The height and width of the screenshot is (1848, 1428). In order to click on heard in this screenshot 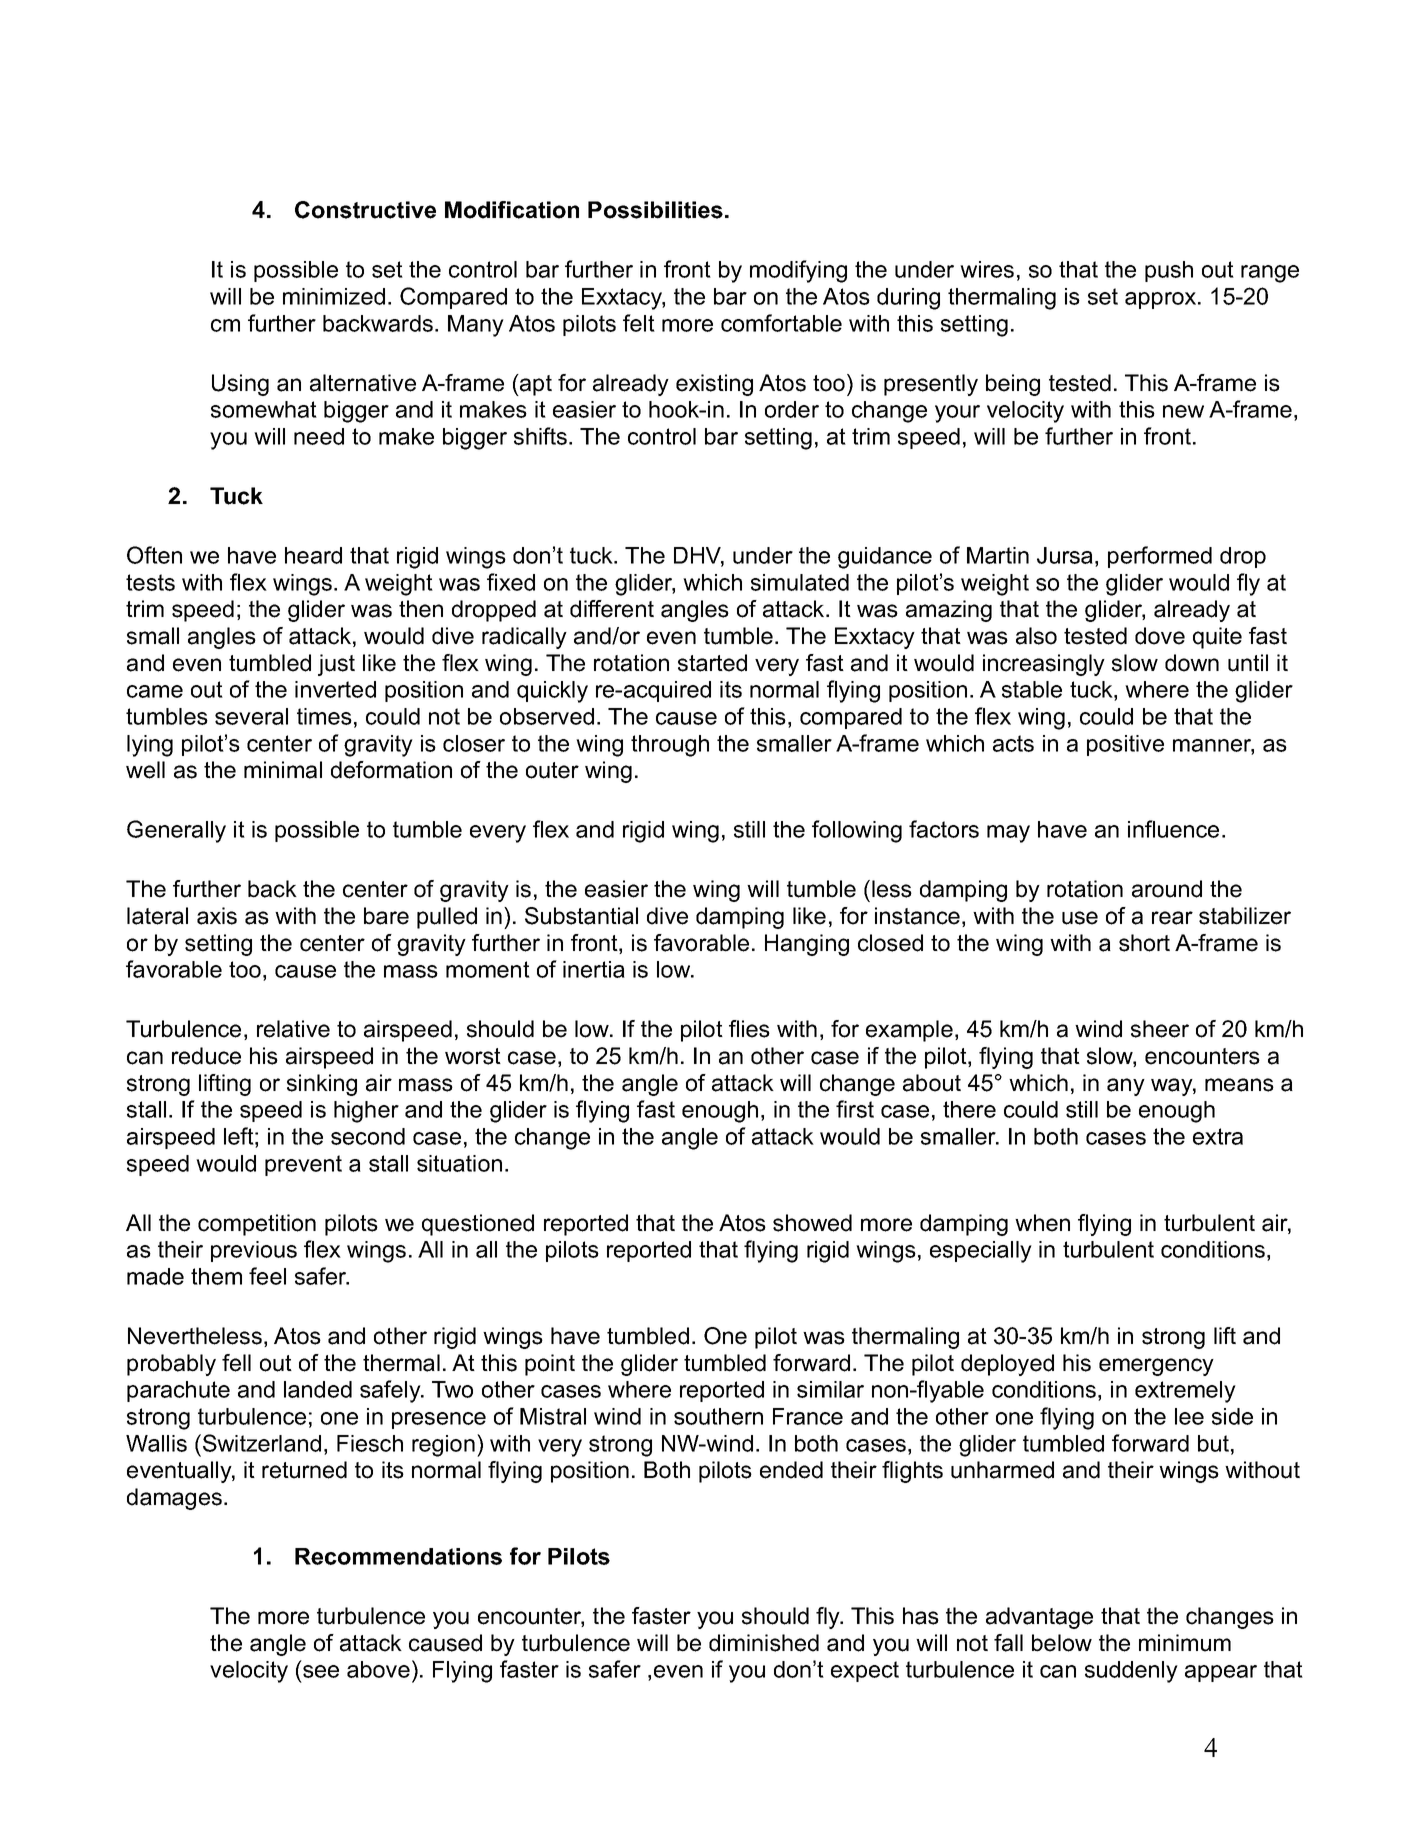, I will do `click(313, 555)`.
